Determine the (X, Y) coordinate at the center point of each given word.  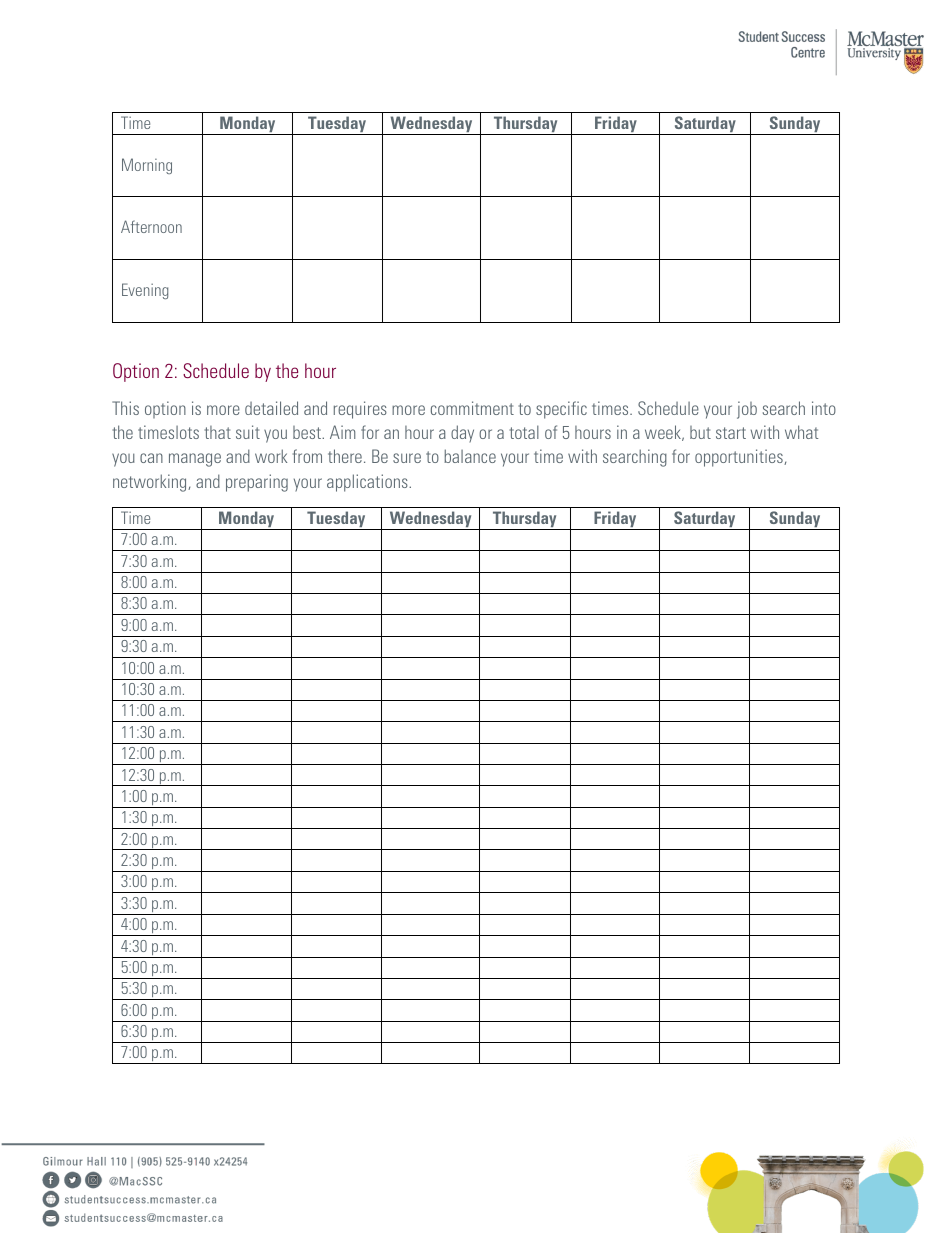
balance (470, 456)
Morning (147, 166)
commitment (472, 408)
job (747, 410)
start (731, 433)
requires (360, 410)
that (218, 432)
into (824, 408)
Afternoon (151, 226)
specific (561, 410)
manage (195, 460)
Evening (145, 291)
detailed (271, 408)
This (125, 408)
